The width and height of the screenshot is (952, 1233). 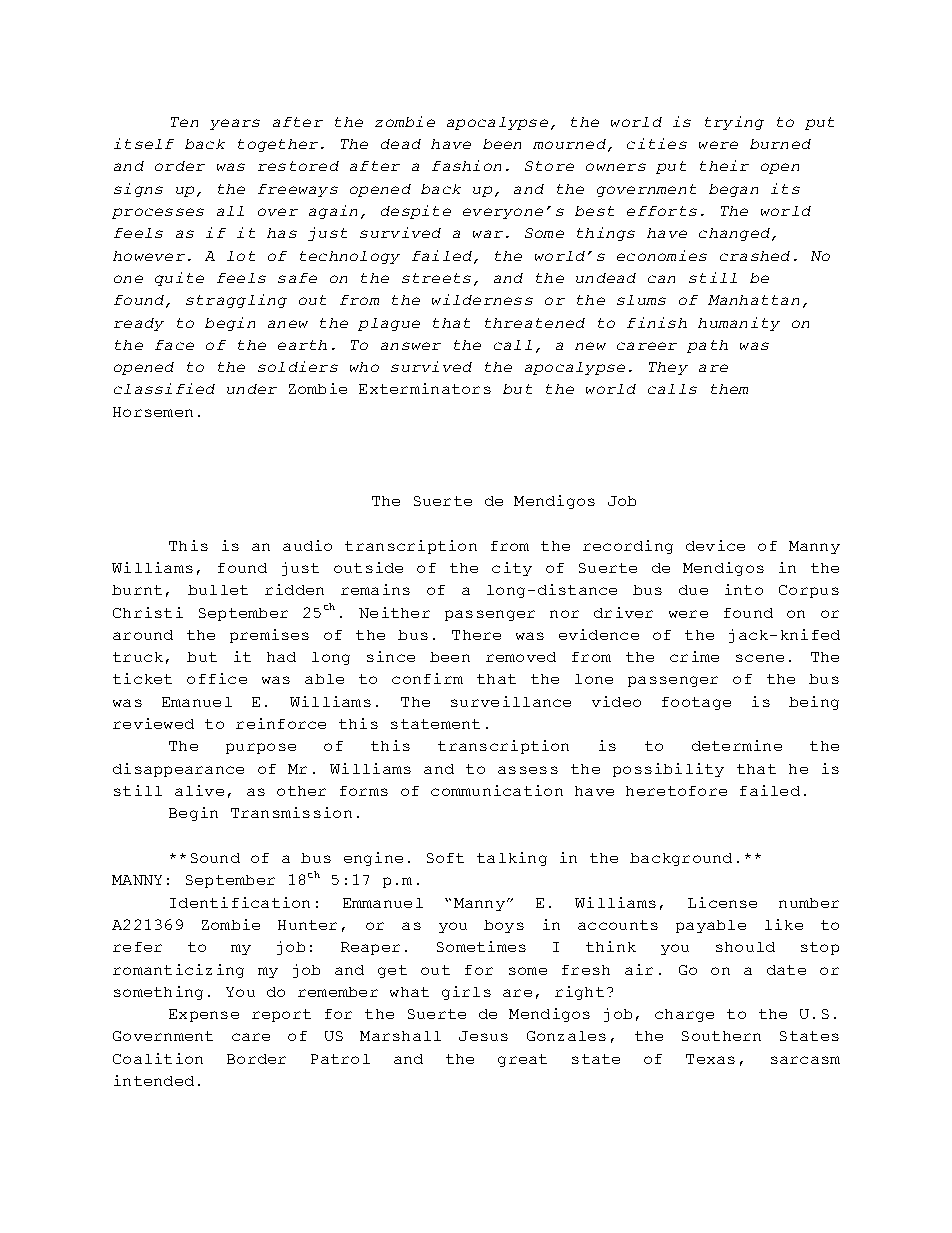 What do you see at coordinates (729, 389) in the screenshot?
I see `them` at bounding box center [729, 389].
